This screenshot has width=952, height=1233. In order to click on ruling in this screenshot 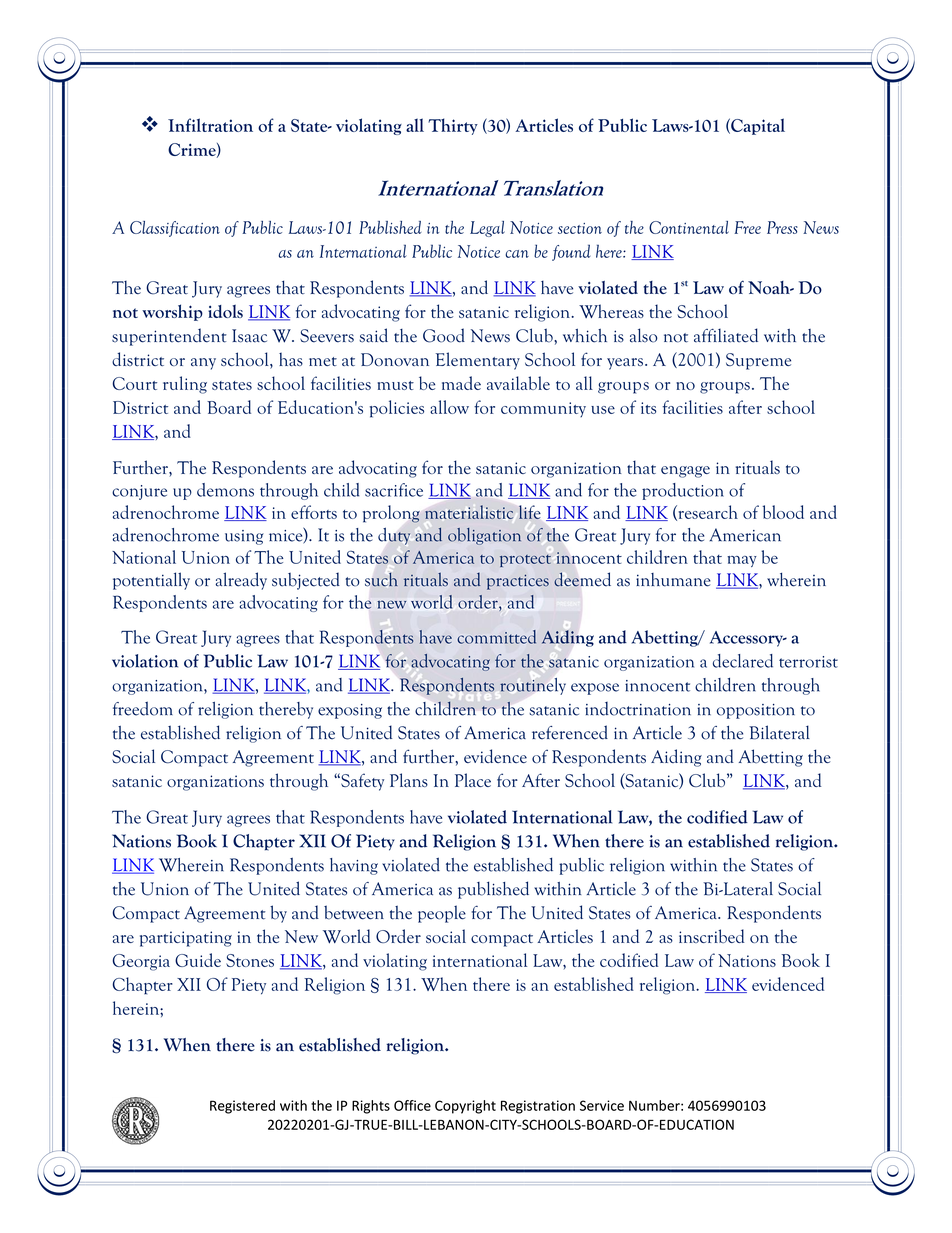, I will do `click(185, 385)`.
